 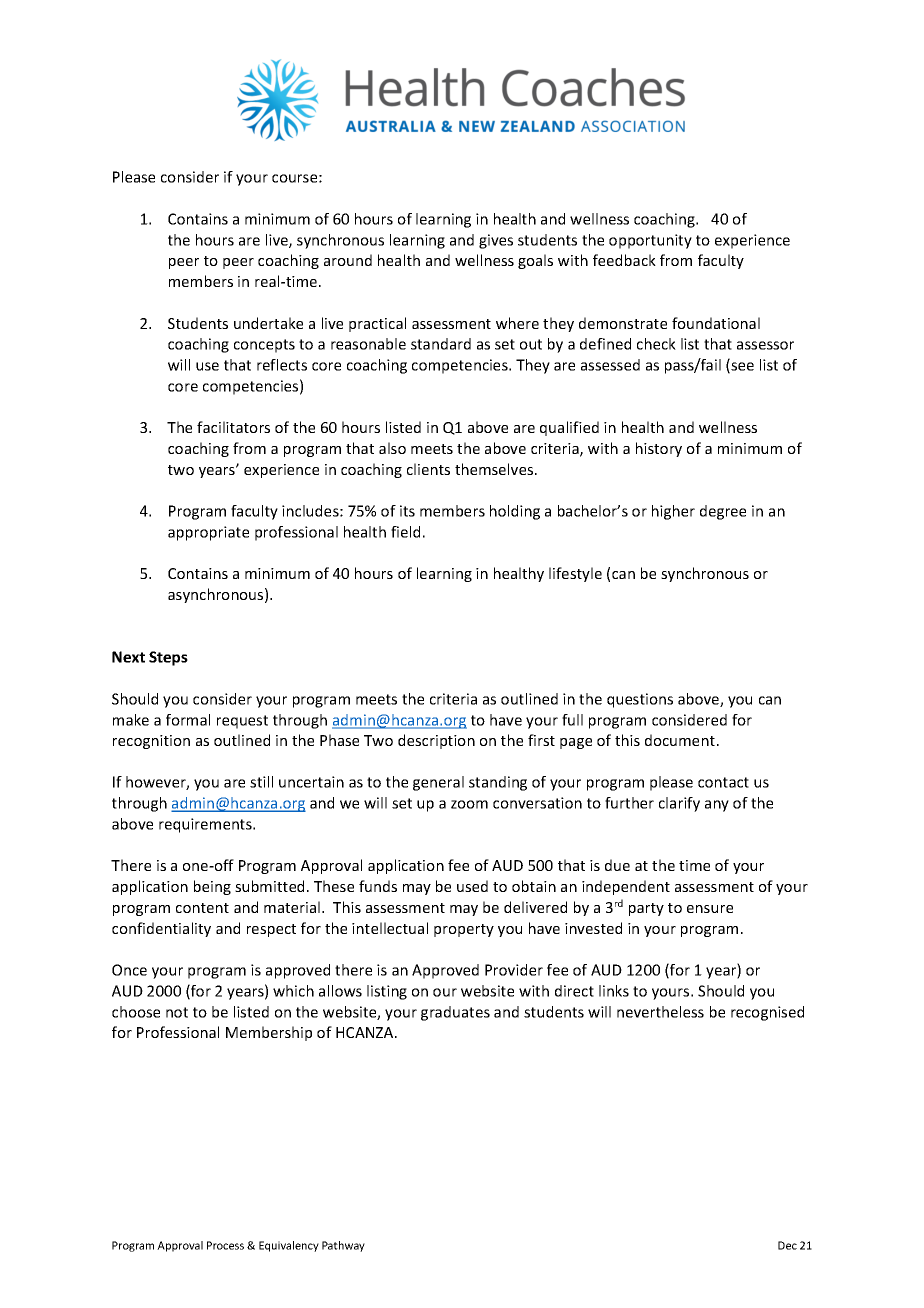 What do you see at coordinates (225, 1245) in the screenshot?
I see `Process` at bounding box center [225, 1245].
